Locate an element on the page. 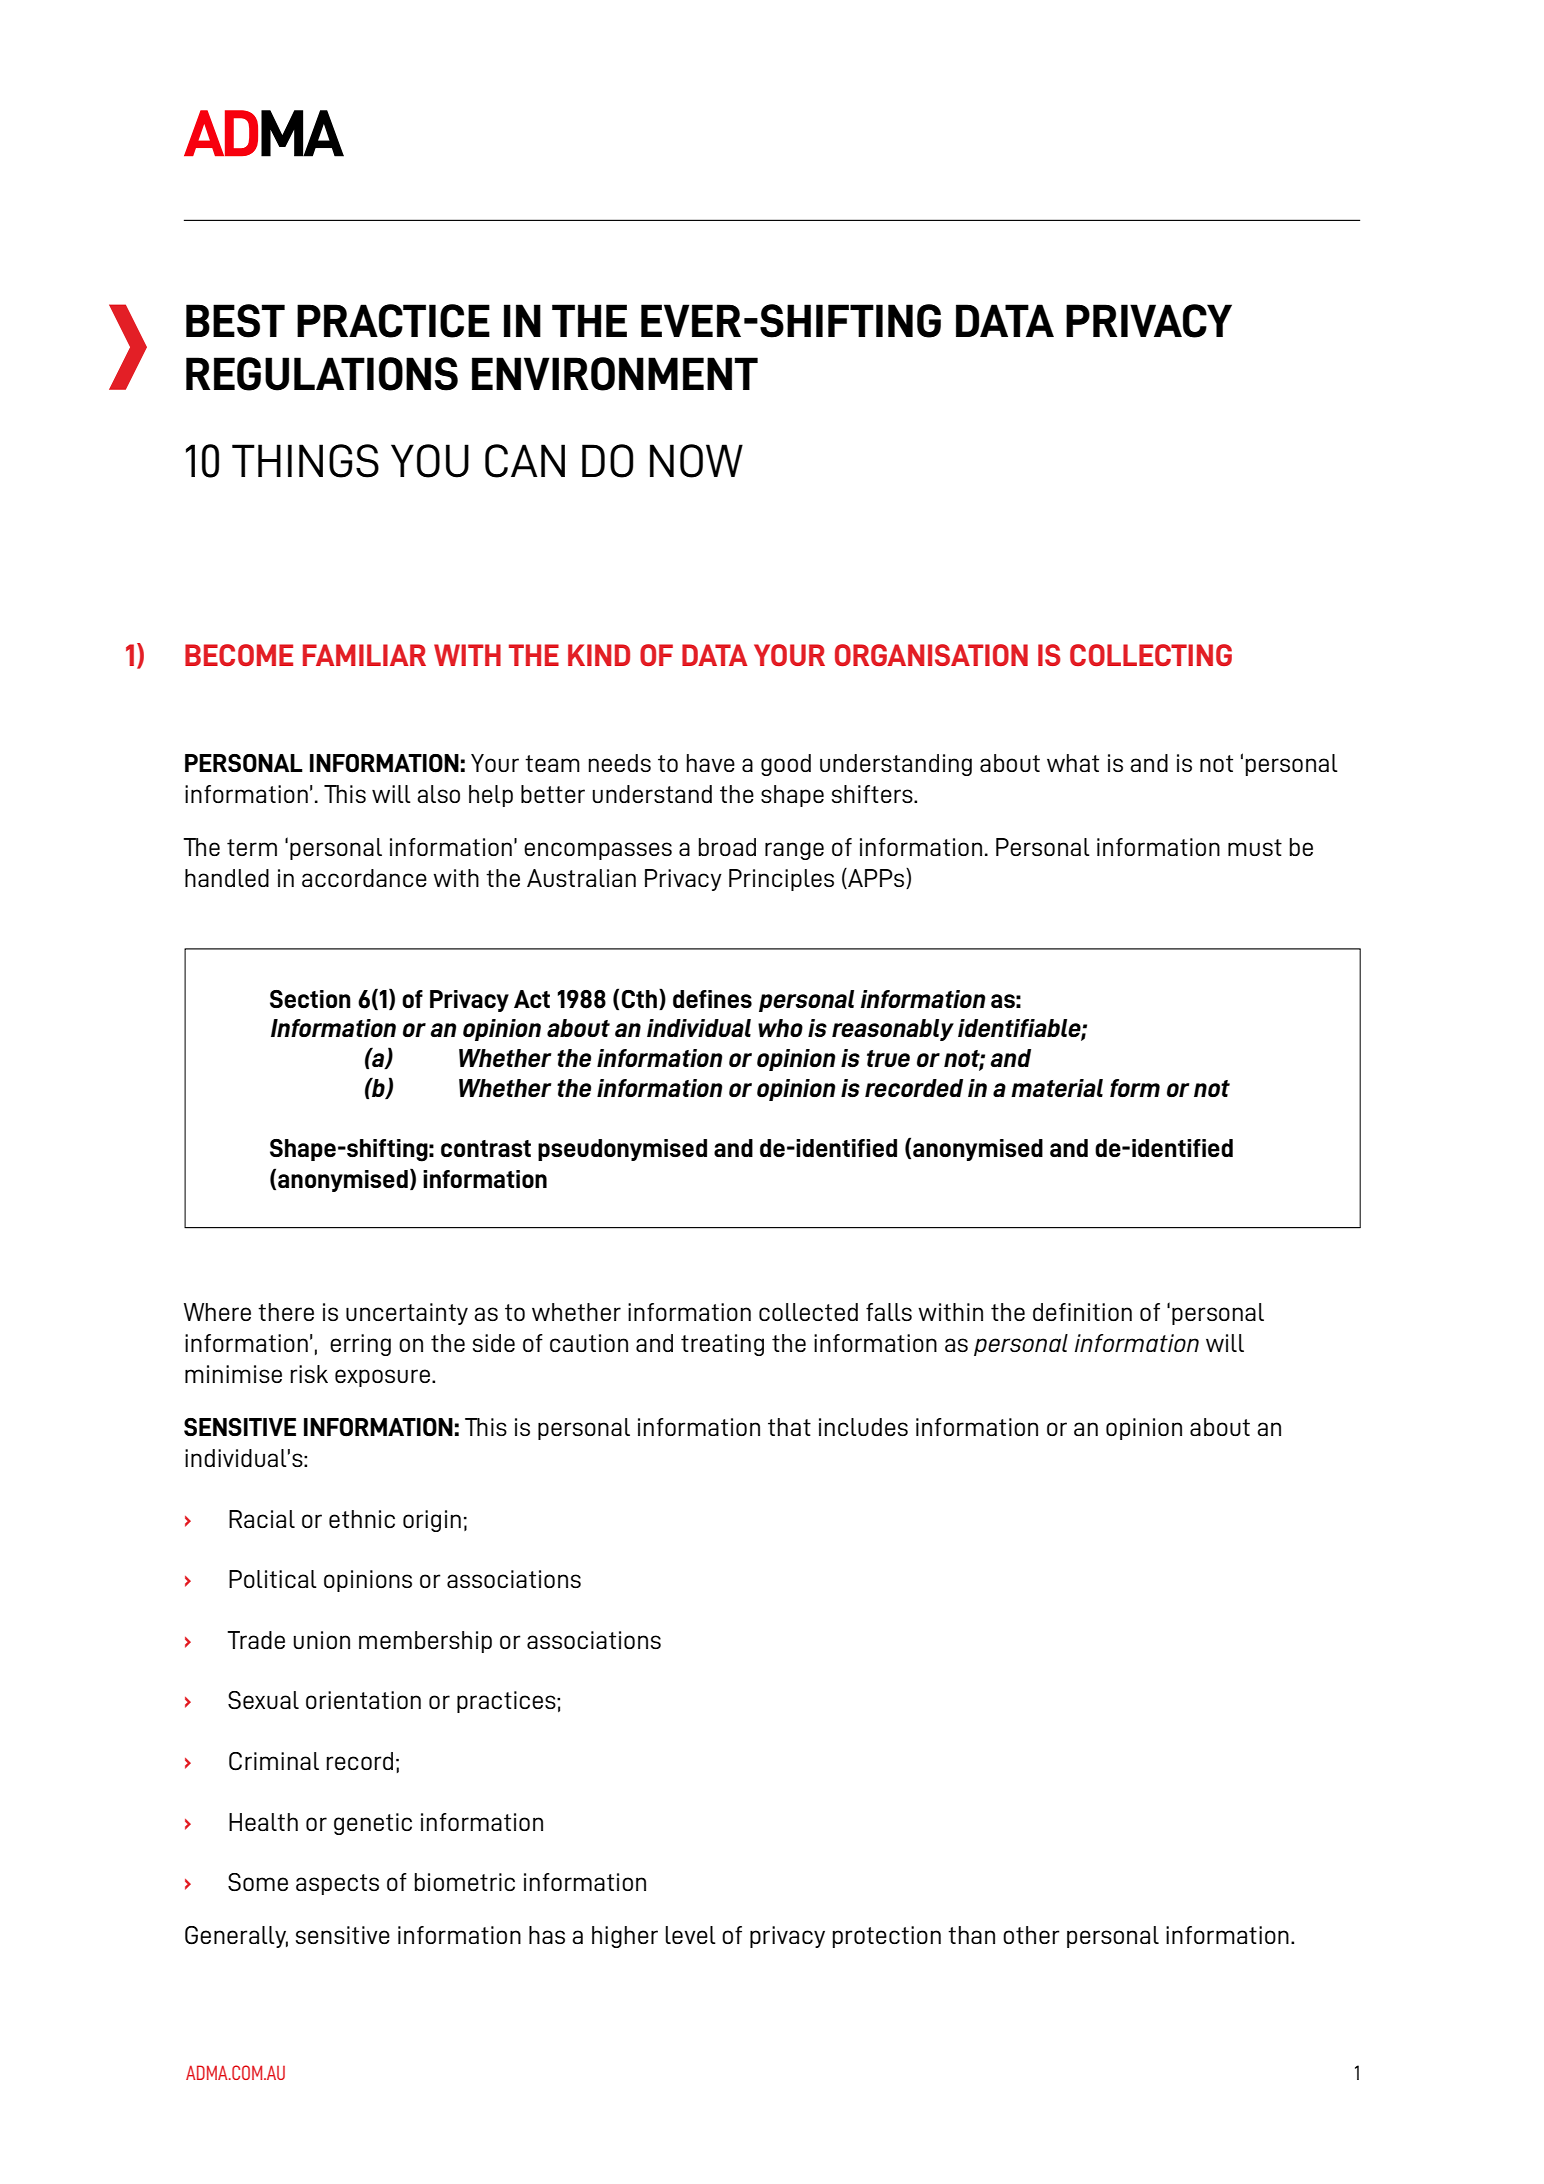 This document has height=2184, width=1544. broad is located at coordinates (727, 847).
